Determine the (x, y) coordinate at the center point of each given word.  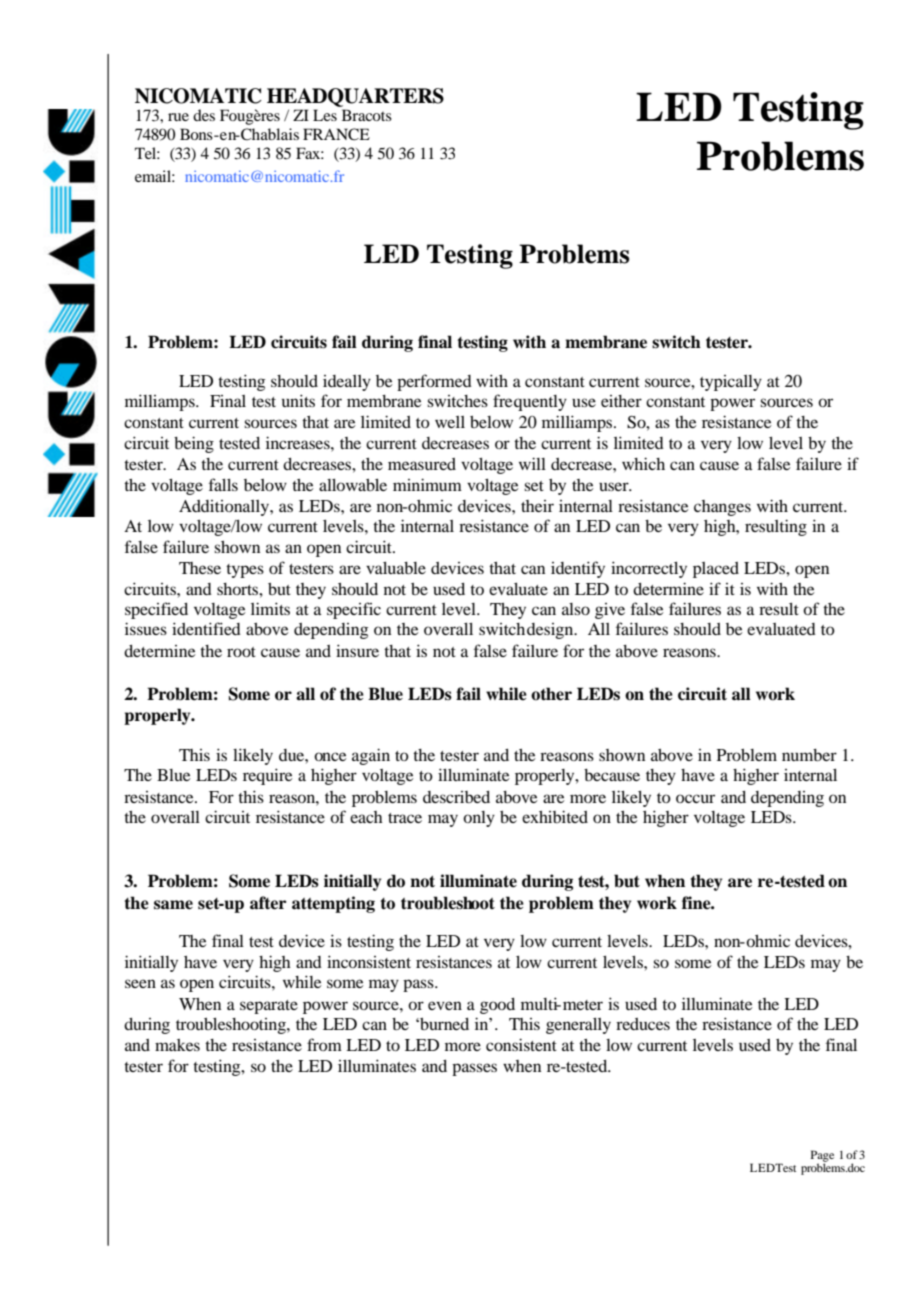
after (268, 903)
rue (178, 117)
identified (206, 628)
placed (716, 570)
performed (434, 382)
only (479, 819)
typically (731, 383)
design (551, 631)
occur (695, 798)
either (621, 401)
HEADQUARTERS (355, 97)
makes (177, 1045)
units (298, 400)
